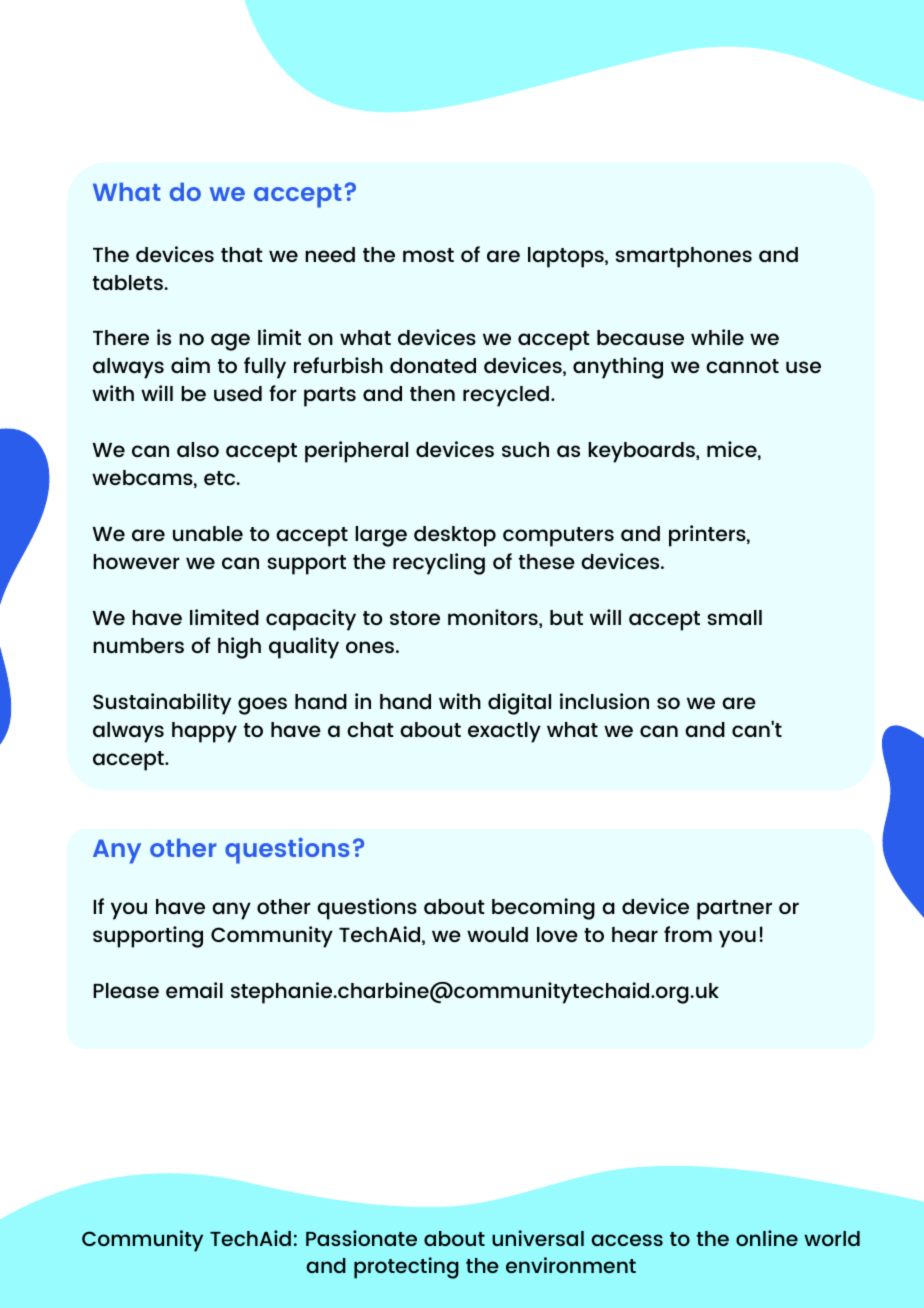 The width and height of the screenshot is (924, 1308). What do you see at coordinates (194, 990) in the screenshot?
I see `email` at bounding box center [194, 990].
